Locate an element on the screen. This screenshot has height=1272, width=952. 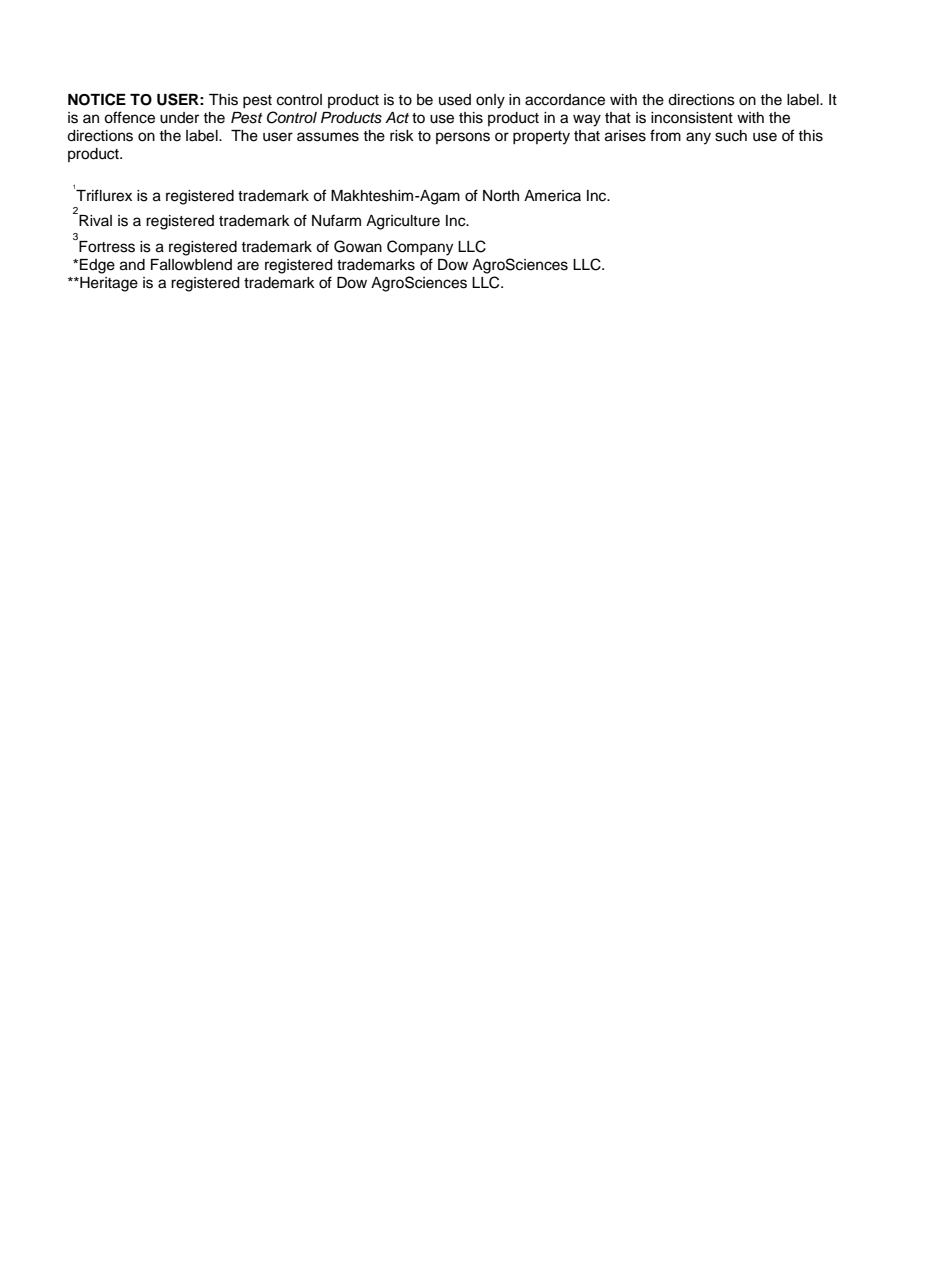
accordance is located at coordinates (565, 100).
